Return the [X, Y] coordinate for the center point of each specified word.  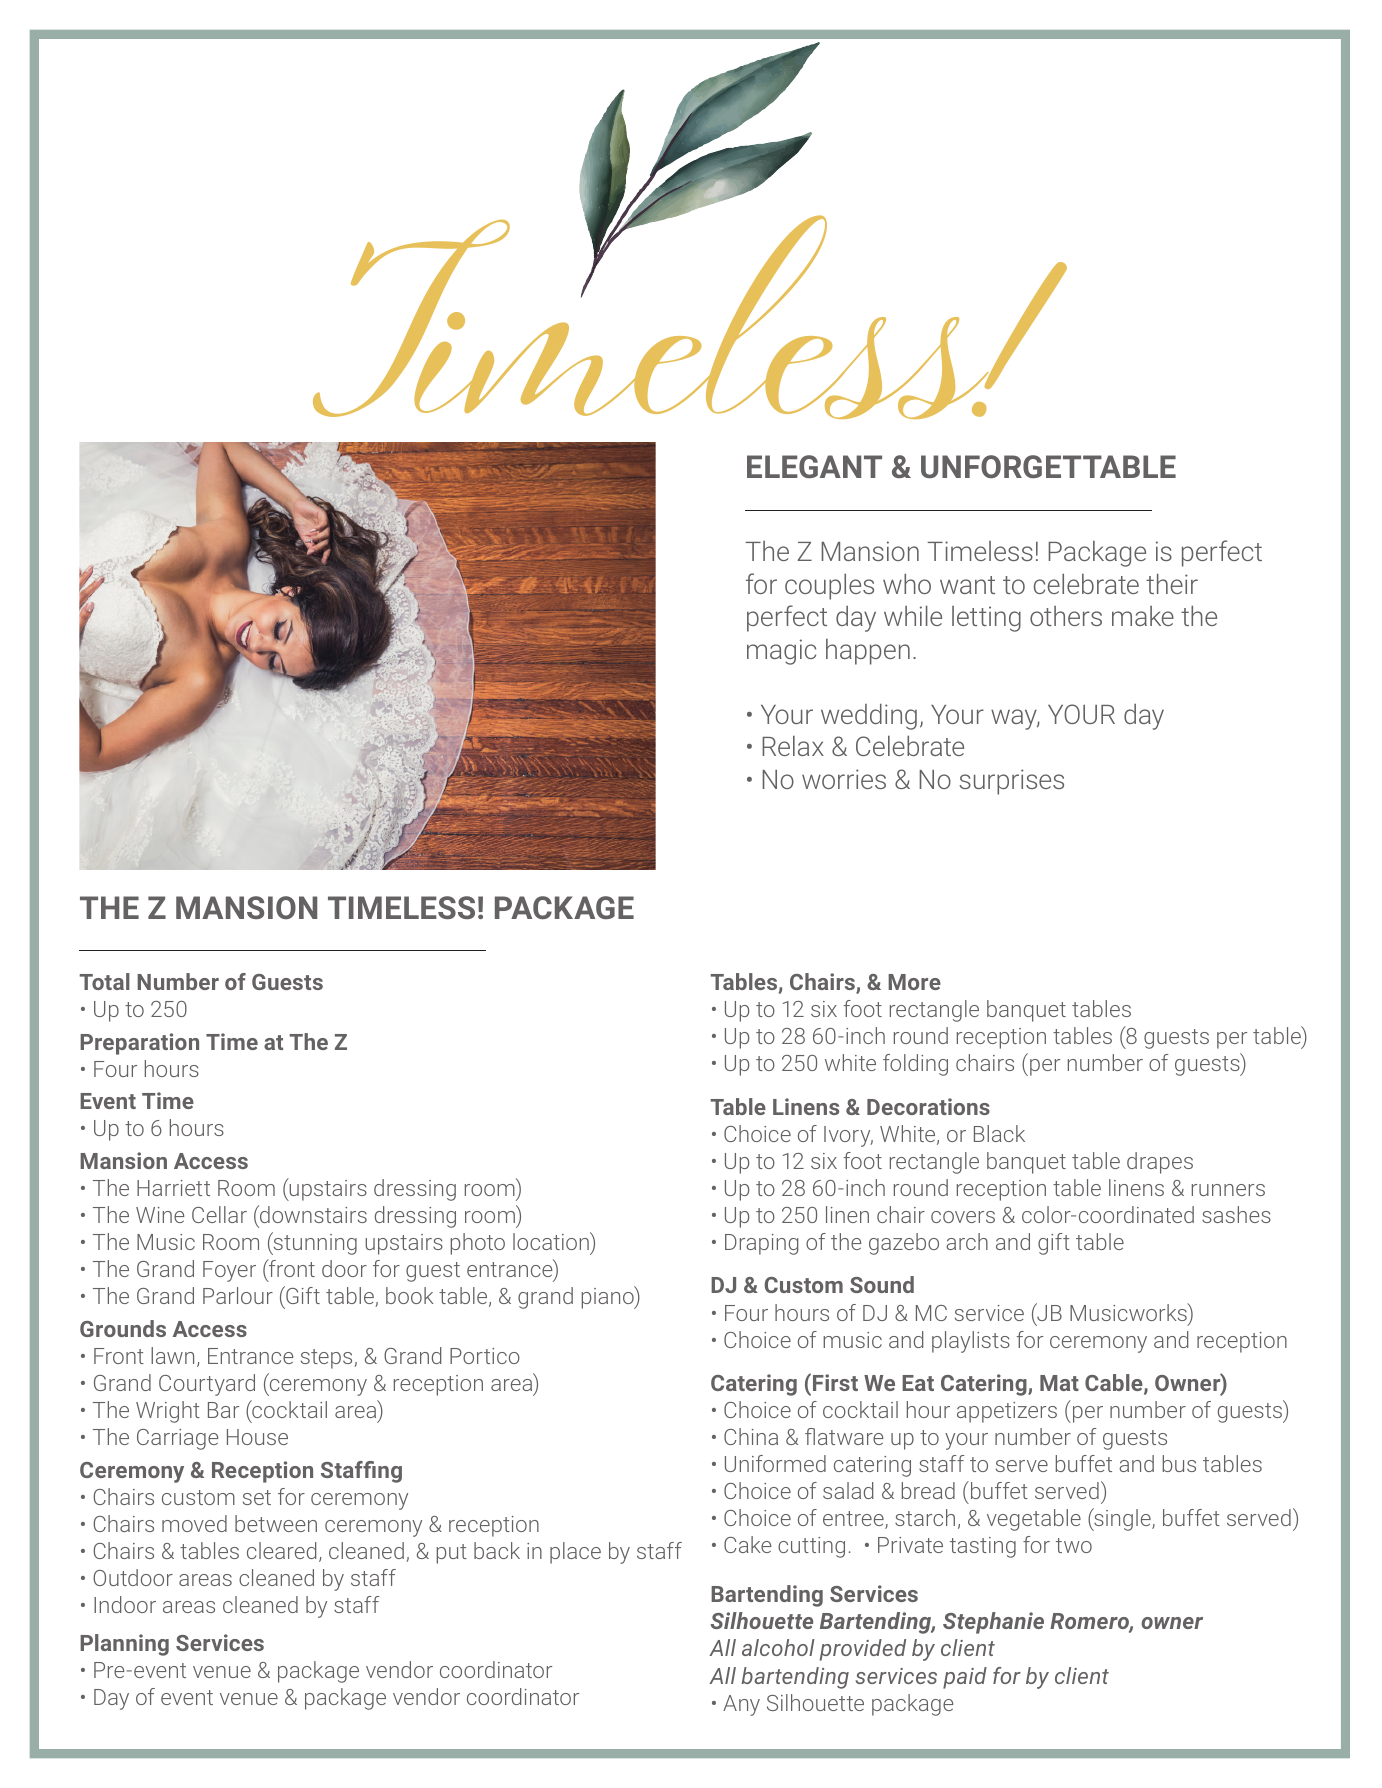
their [1172, 583]
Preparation [139, 1044]
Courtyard [207, 1385]
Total [104, 981]
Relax [793, 745]
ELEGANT [814, 466]
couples [829, 586]
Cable [1115, 1384]
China [751, 1436]
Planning [124, 1645]
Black [999, 1133]
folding [915, 1065]
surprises [1011, 782]
